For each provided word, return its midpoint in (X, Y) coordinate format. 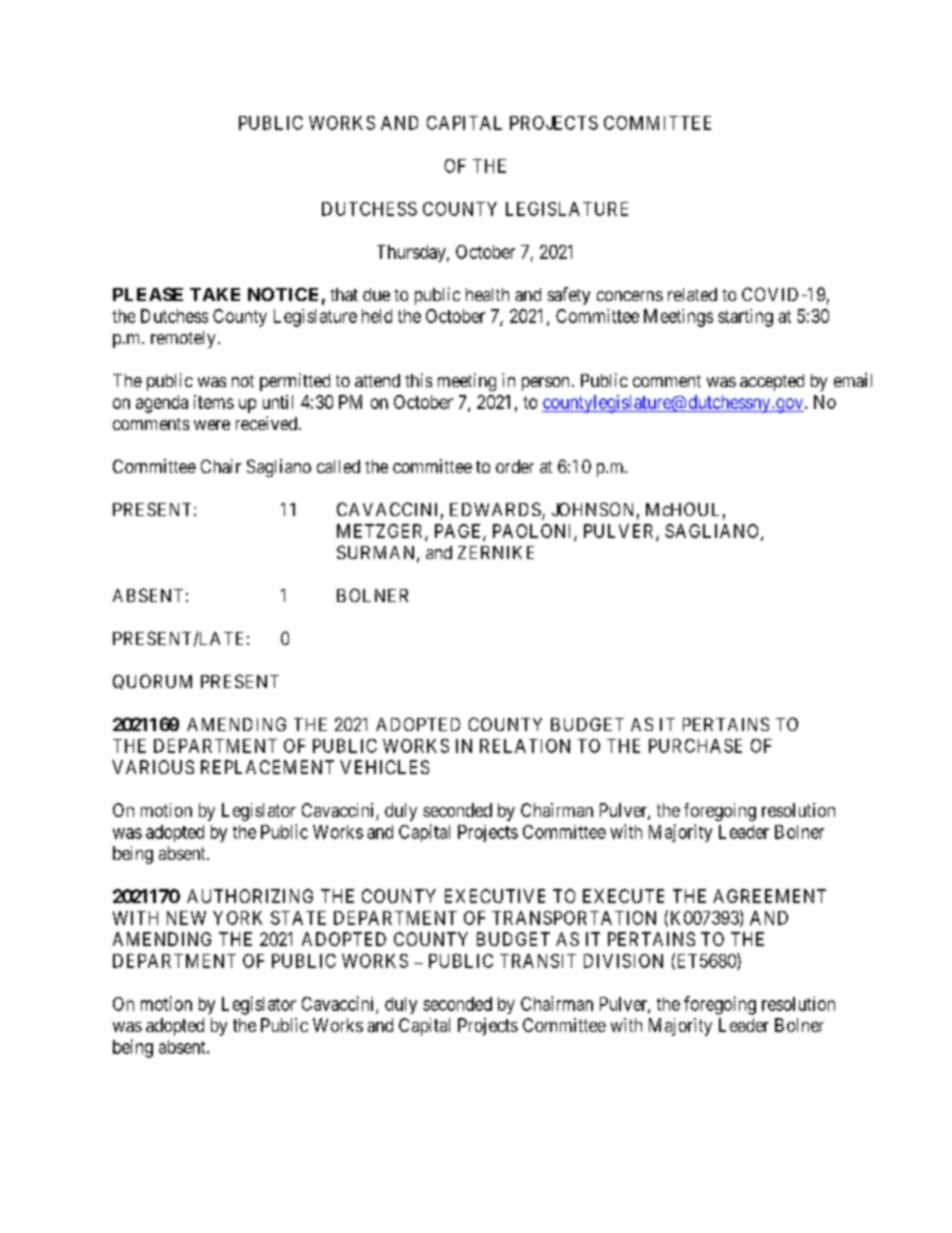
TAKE (215, 294)
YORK (237, 918)
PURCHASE (695, 746)
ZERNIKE (496, 552)
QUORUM (152, 682)
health (487, 294)
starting (745, 318)
